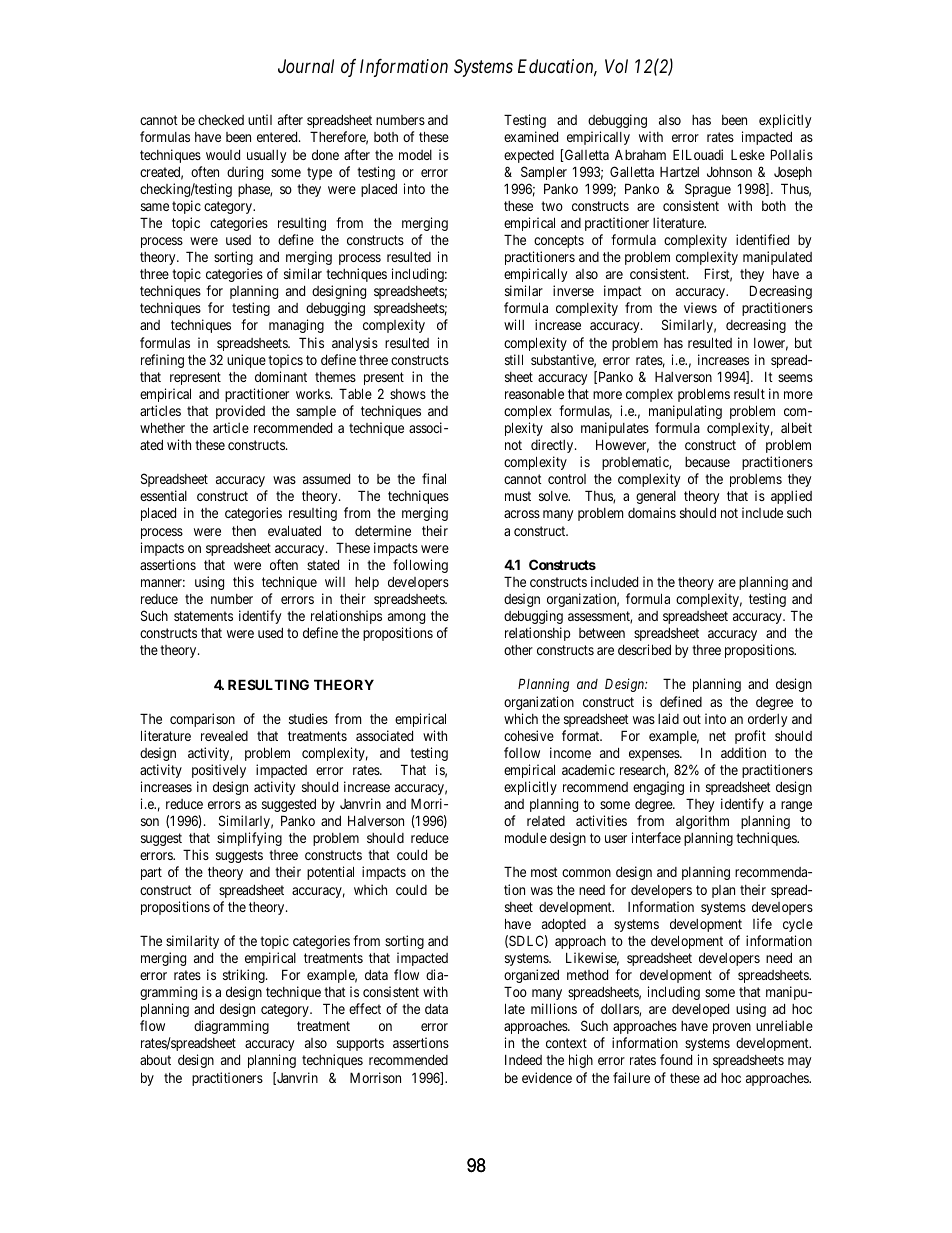 This screenshot has width=952, height=1233. I want to click on then, so click(244, 530).
